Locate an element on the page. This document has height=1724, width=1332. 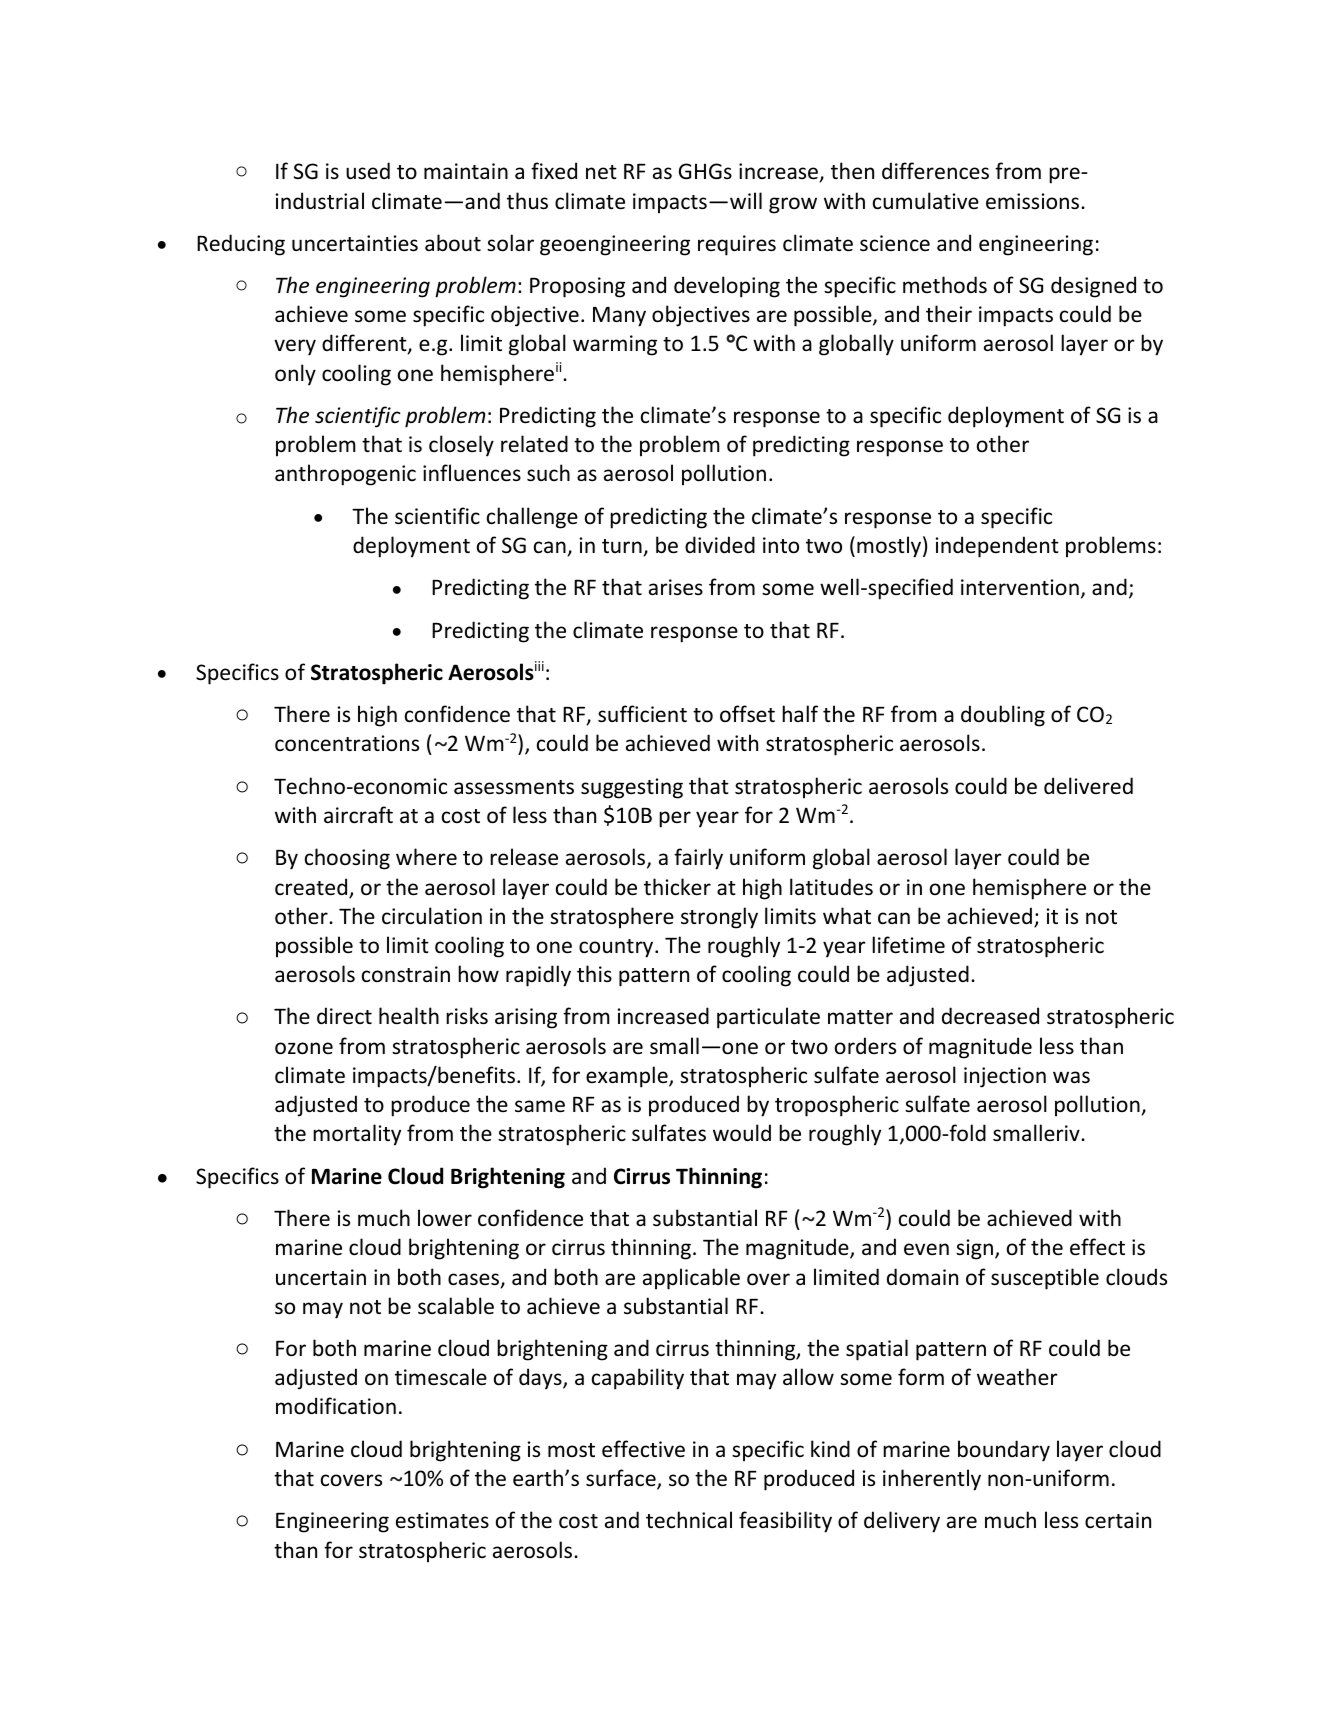
injection is located at coordinates (1005, 1077).
